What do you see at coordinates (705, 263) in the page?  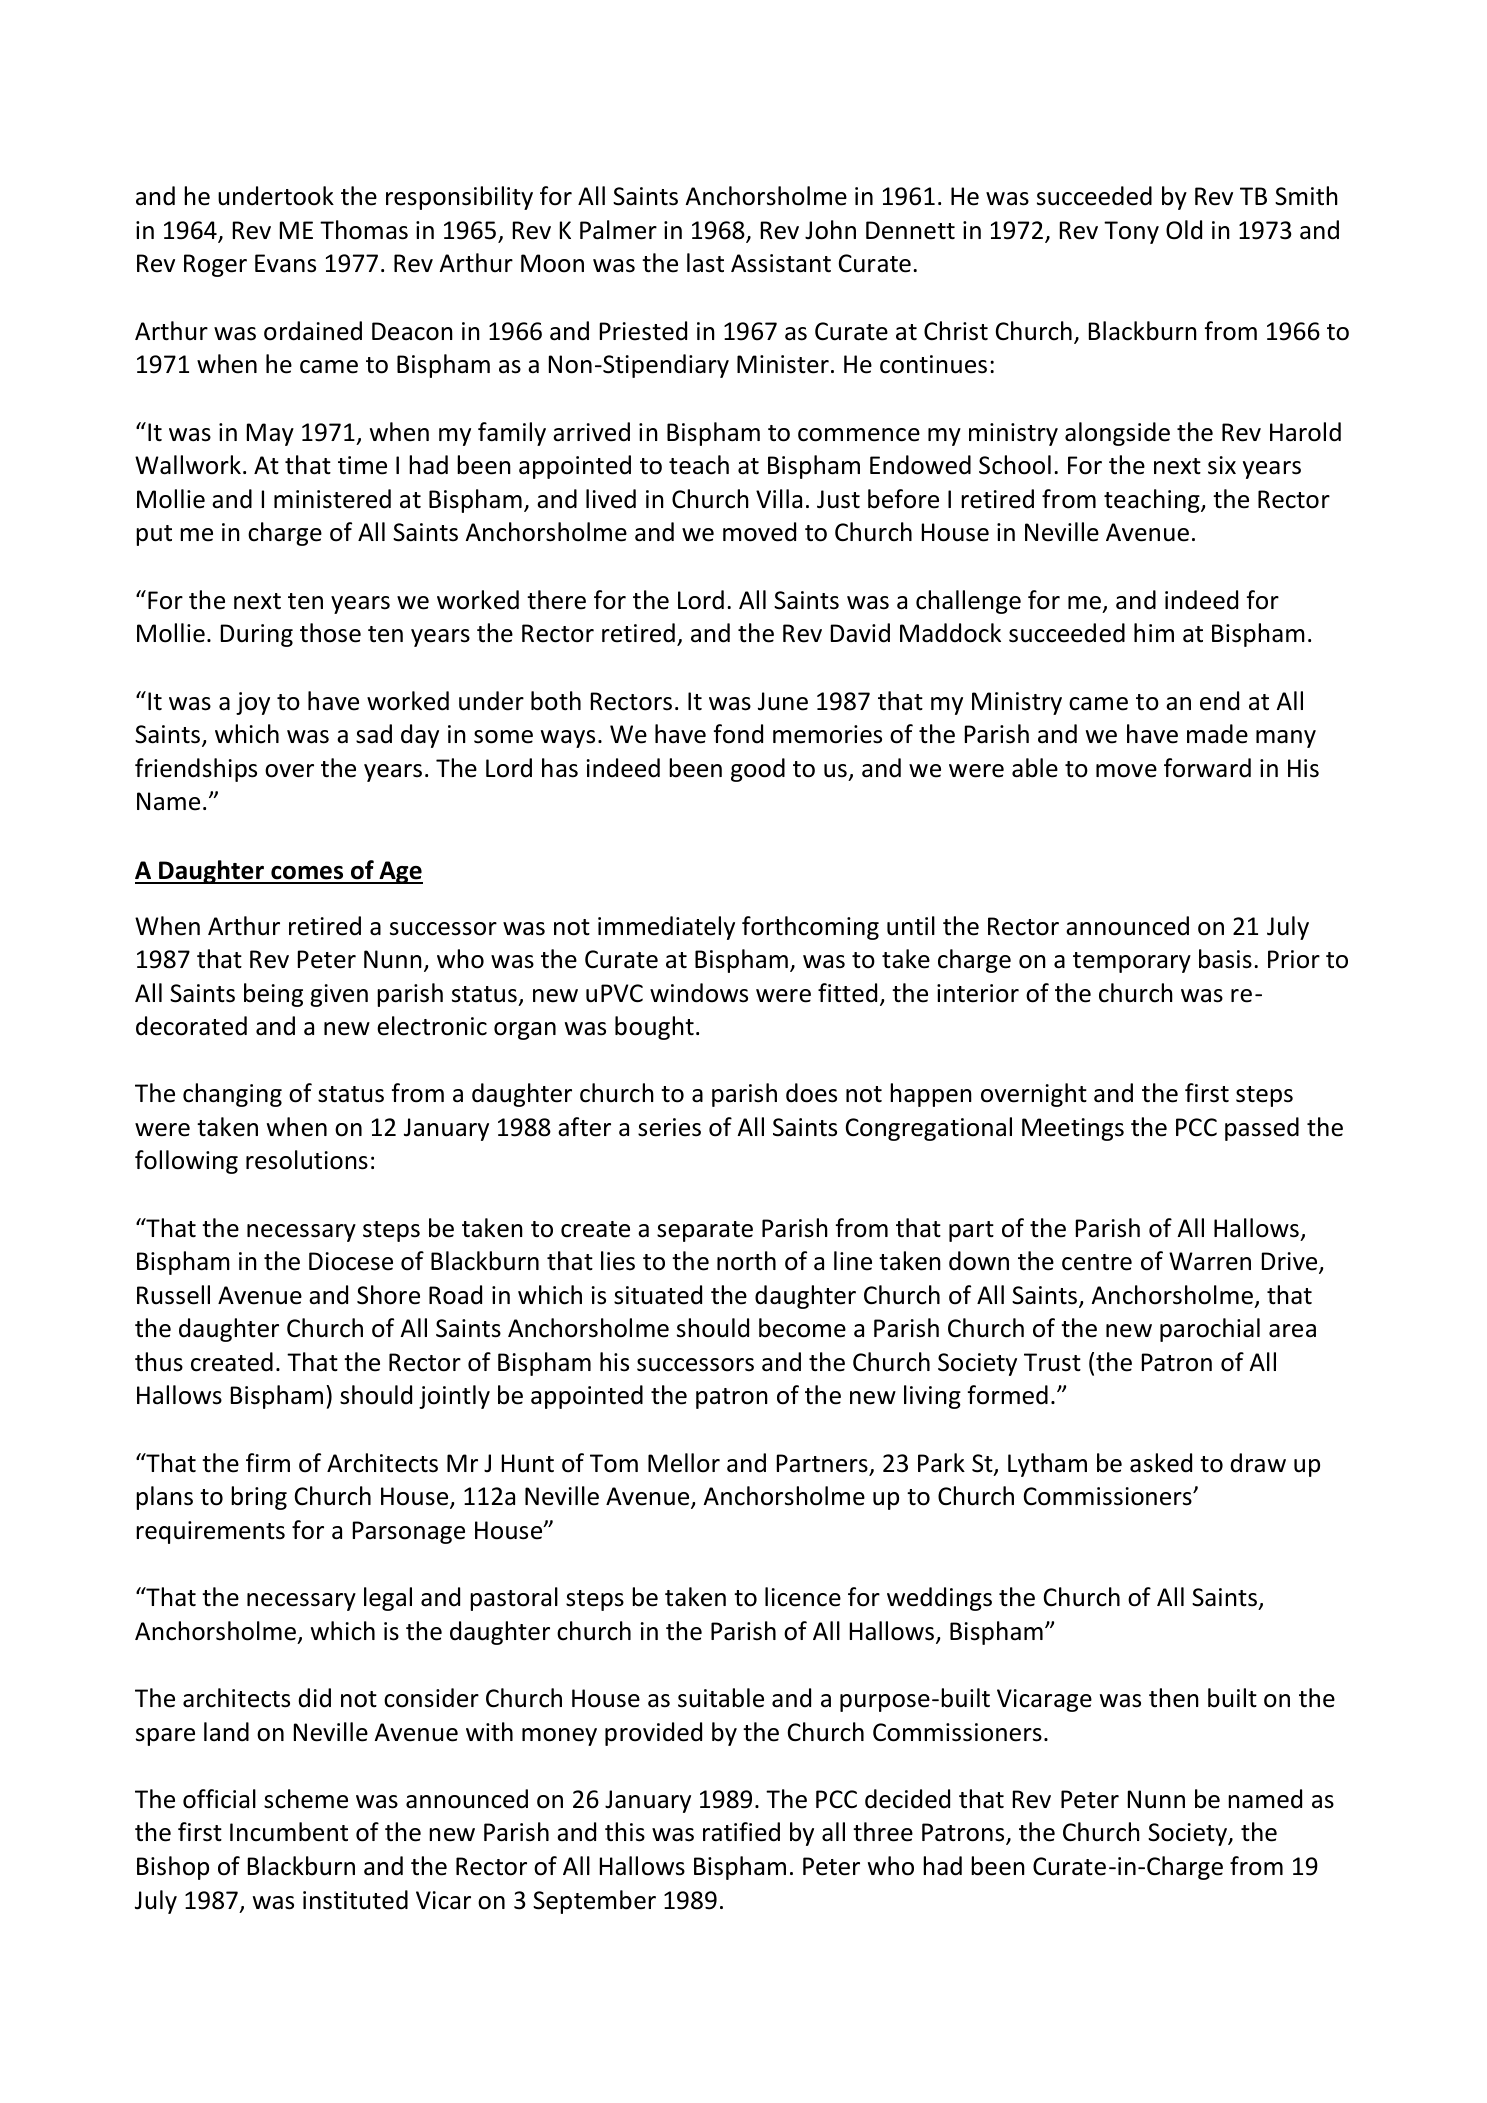 I see `last` at bounding box center [705, 263].
